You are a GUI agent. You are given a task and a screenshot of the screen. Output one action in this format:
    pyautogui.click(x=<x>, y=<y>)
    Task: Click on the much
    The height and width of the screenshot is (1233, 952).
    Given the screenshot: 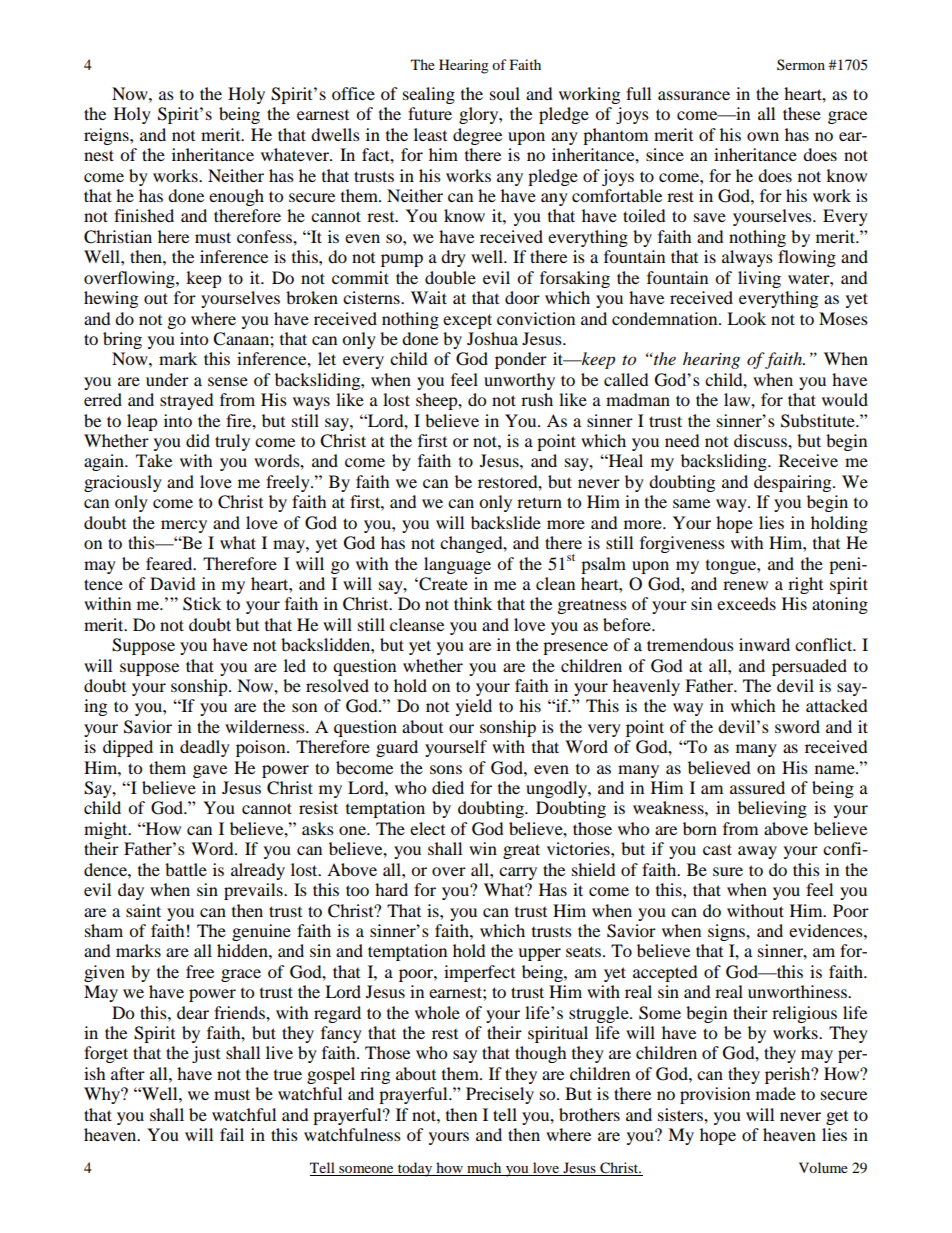 What is the action you would take?
    pyautogui.click(x=484, y=1169)
